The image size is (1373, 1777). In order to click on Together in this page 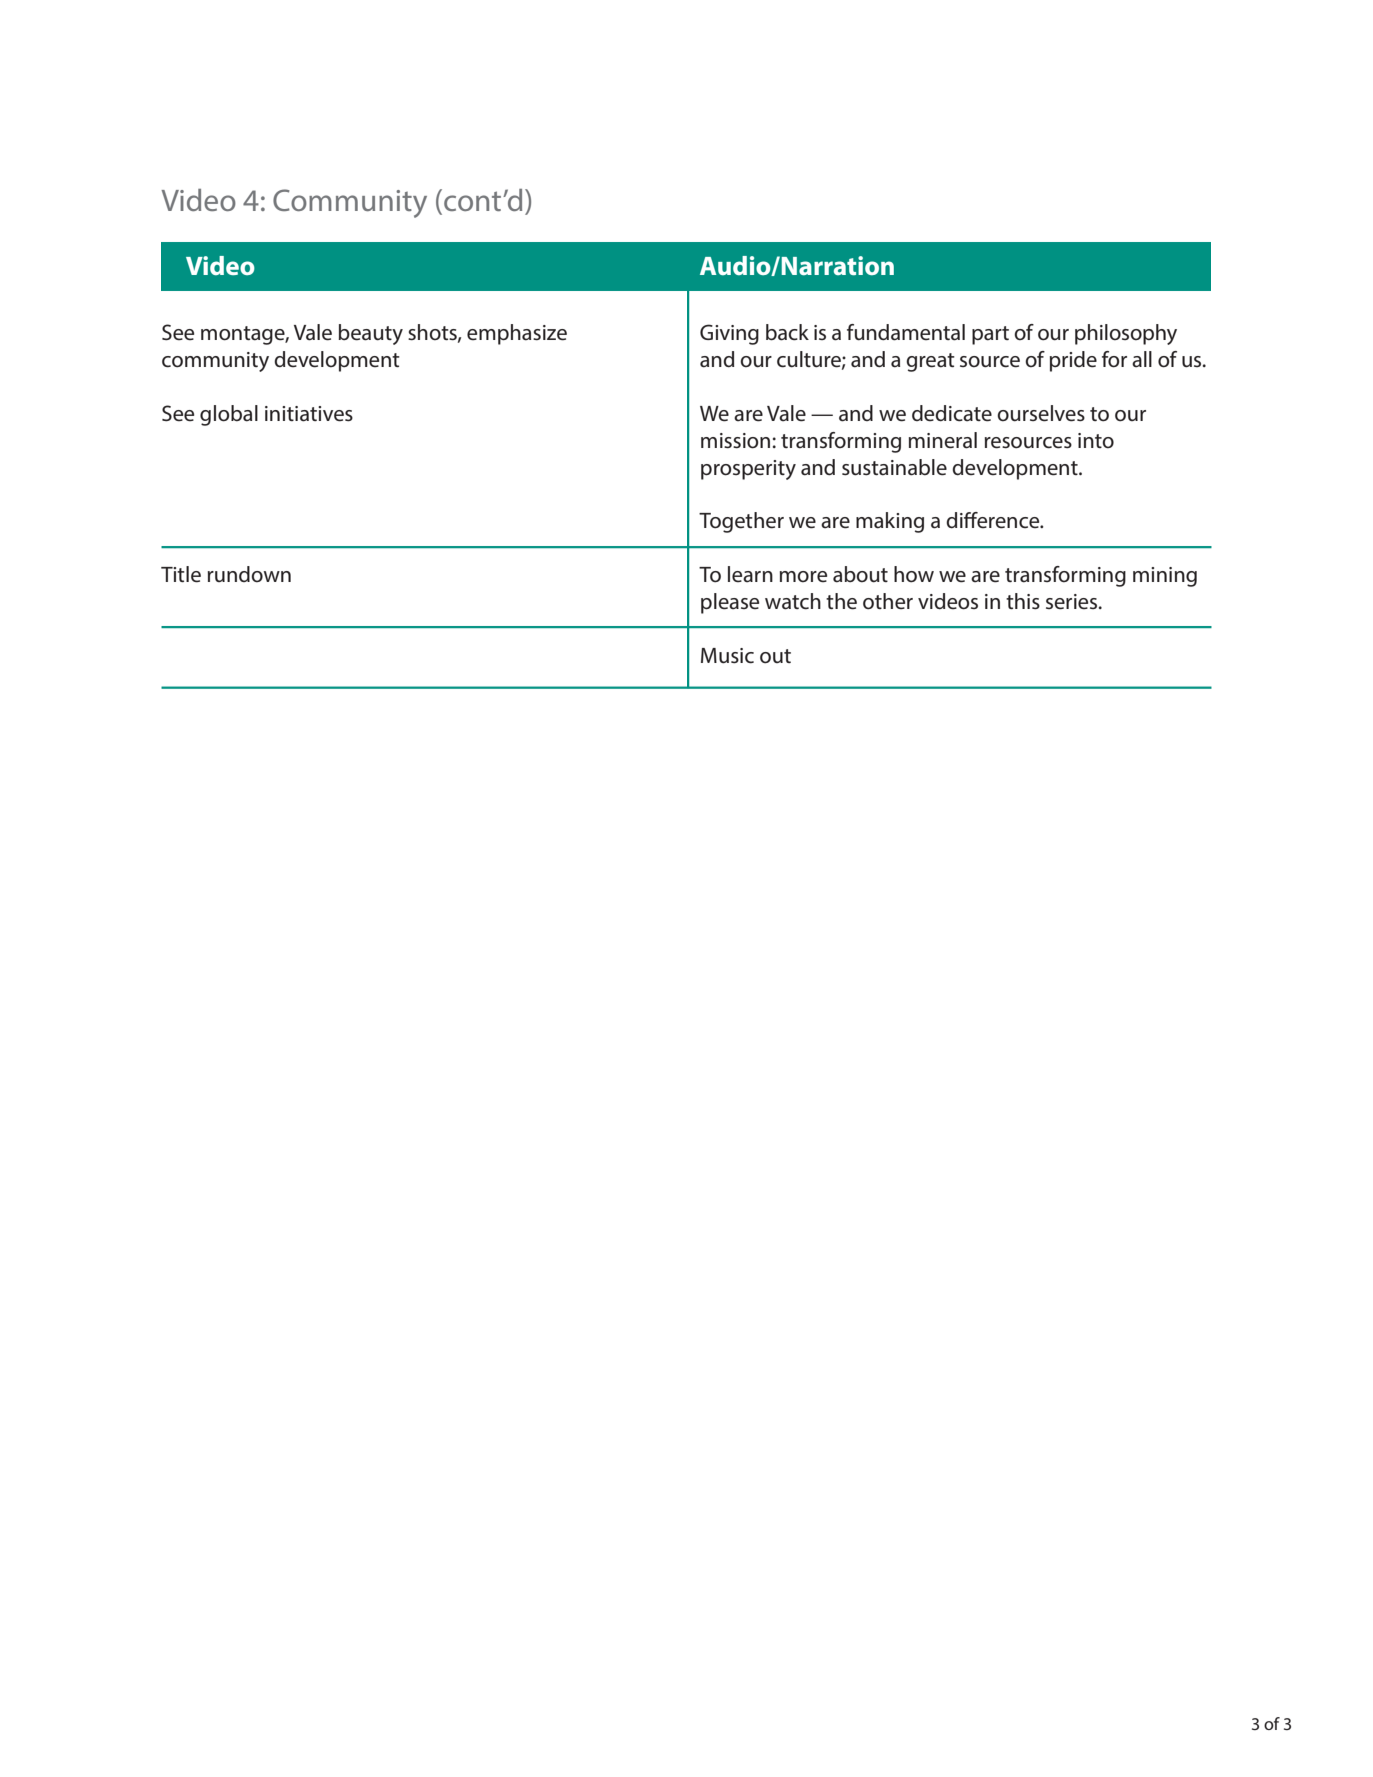, I will do `click(741, 522)`.
